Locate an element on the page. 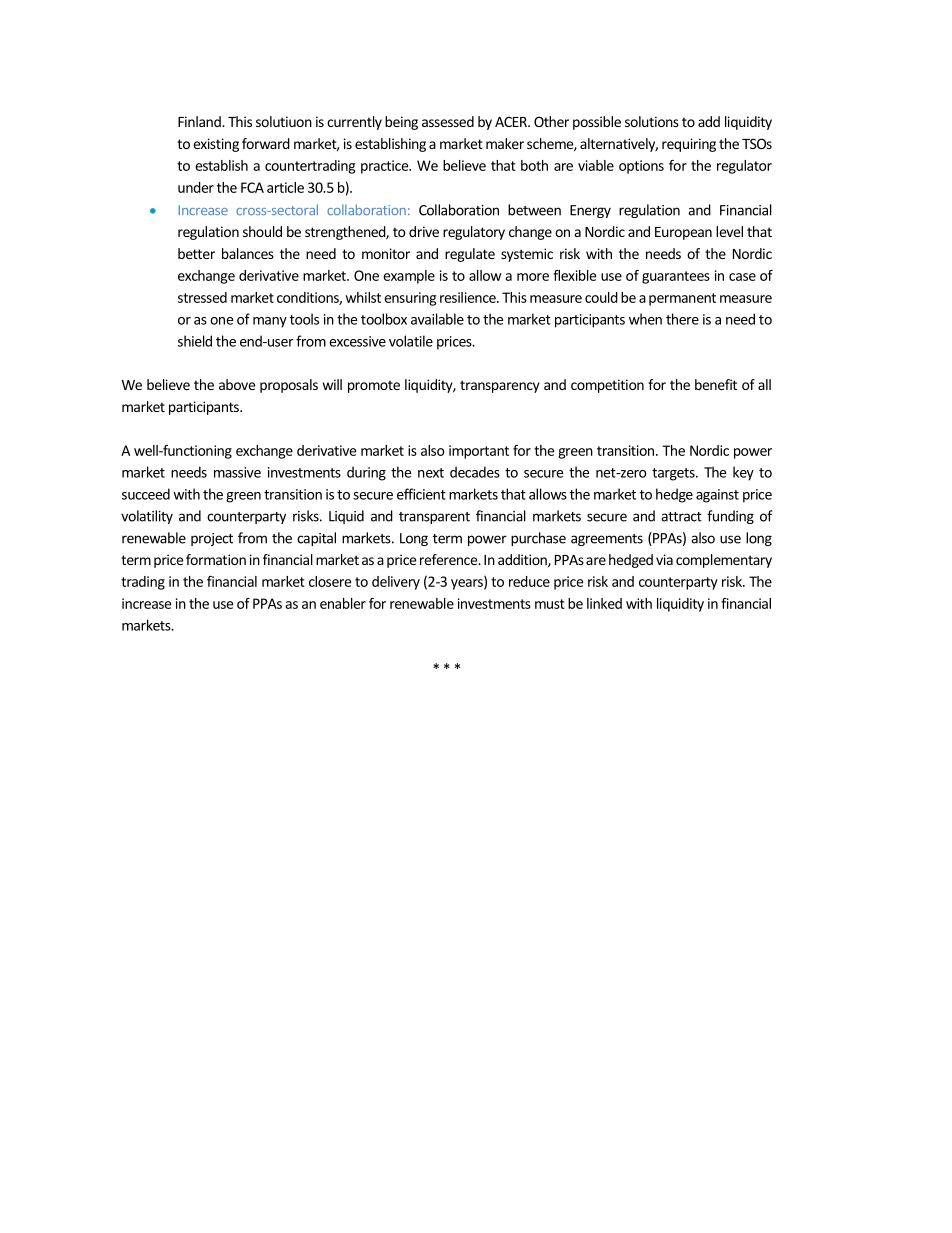  existing is located at coordinates (216, 145).
